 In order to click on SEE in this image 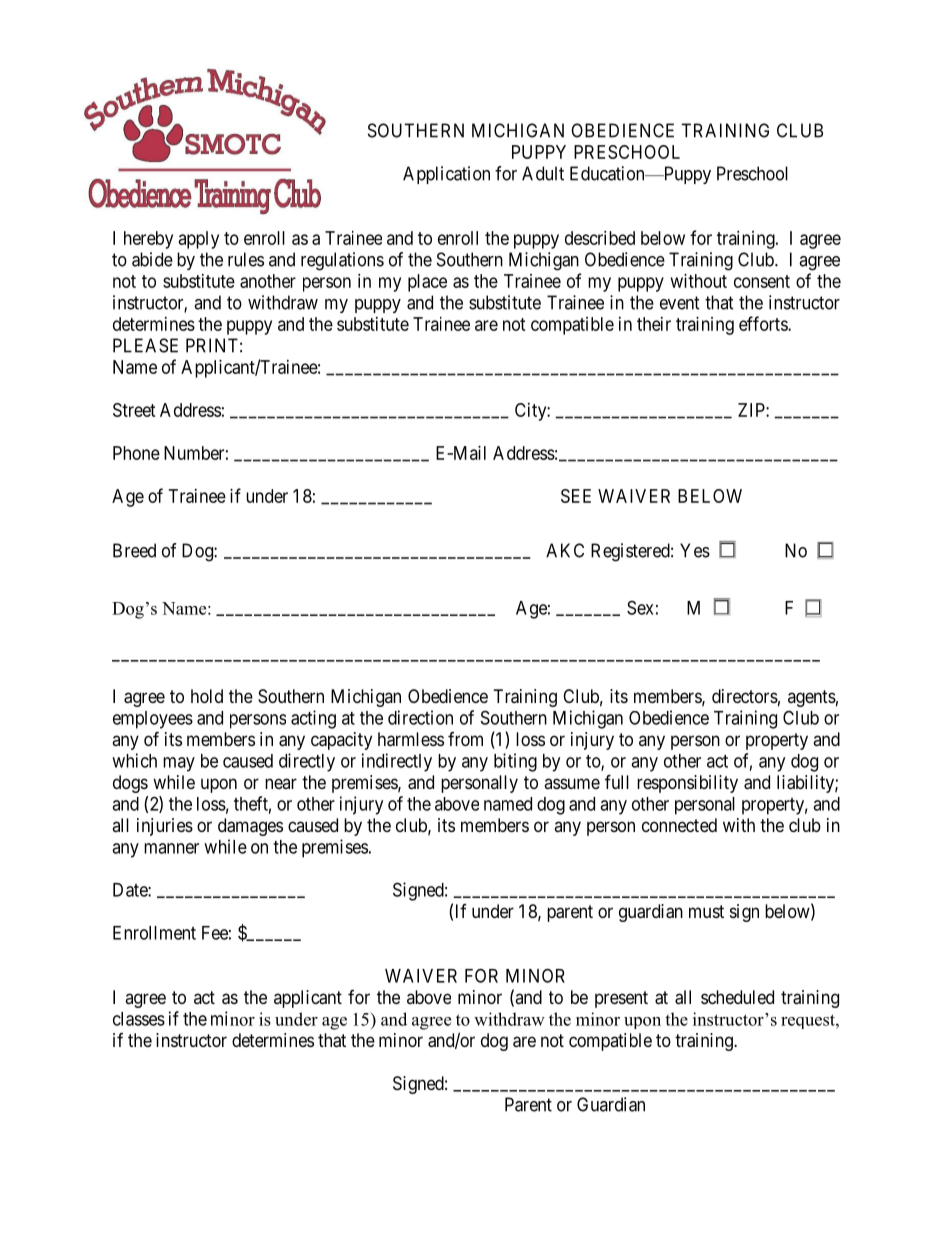, I will do `click(576, 496)`.
